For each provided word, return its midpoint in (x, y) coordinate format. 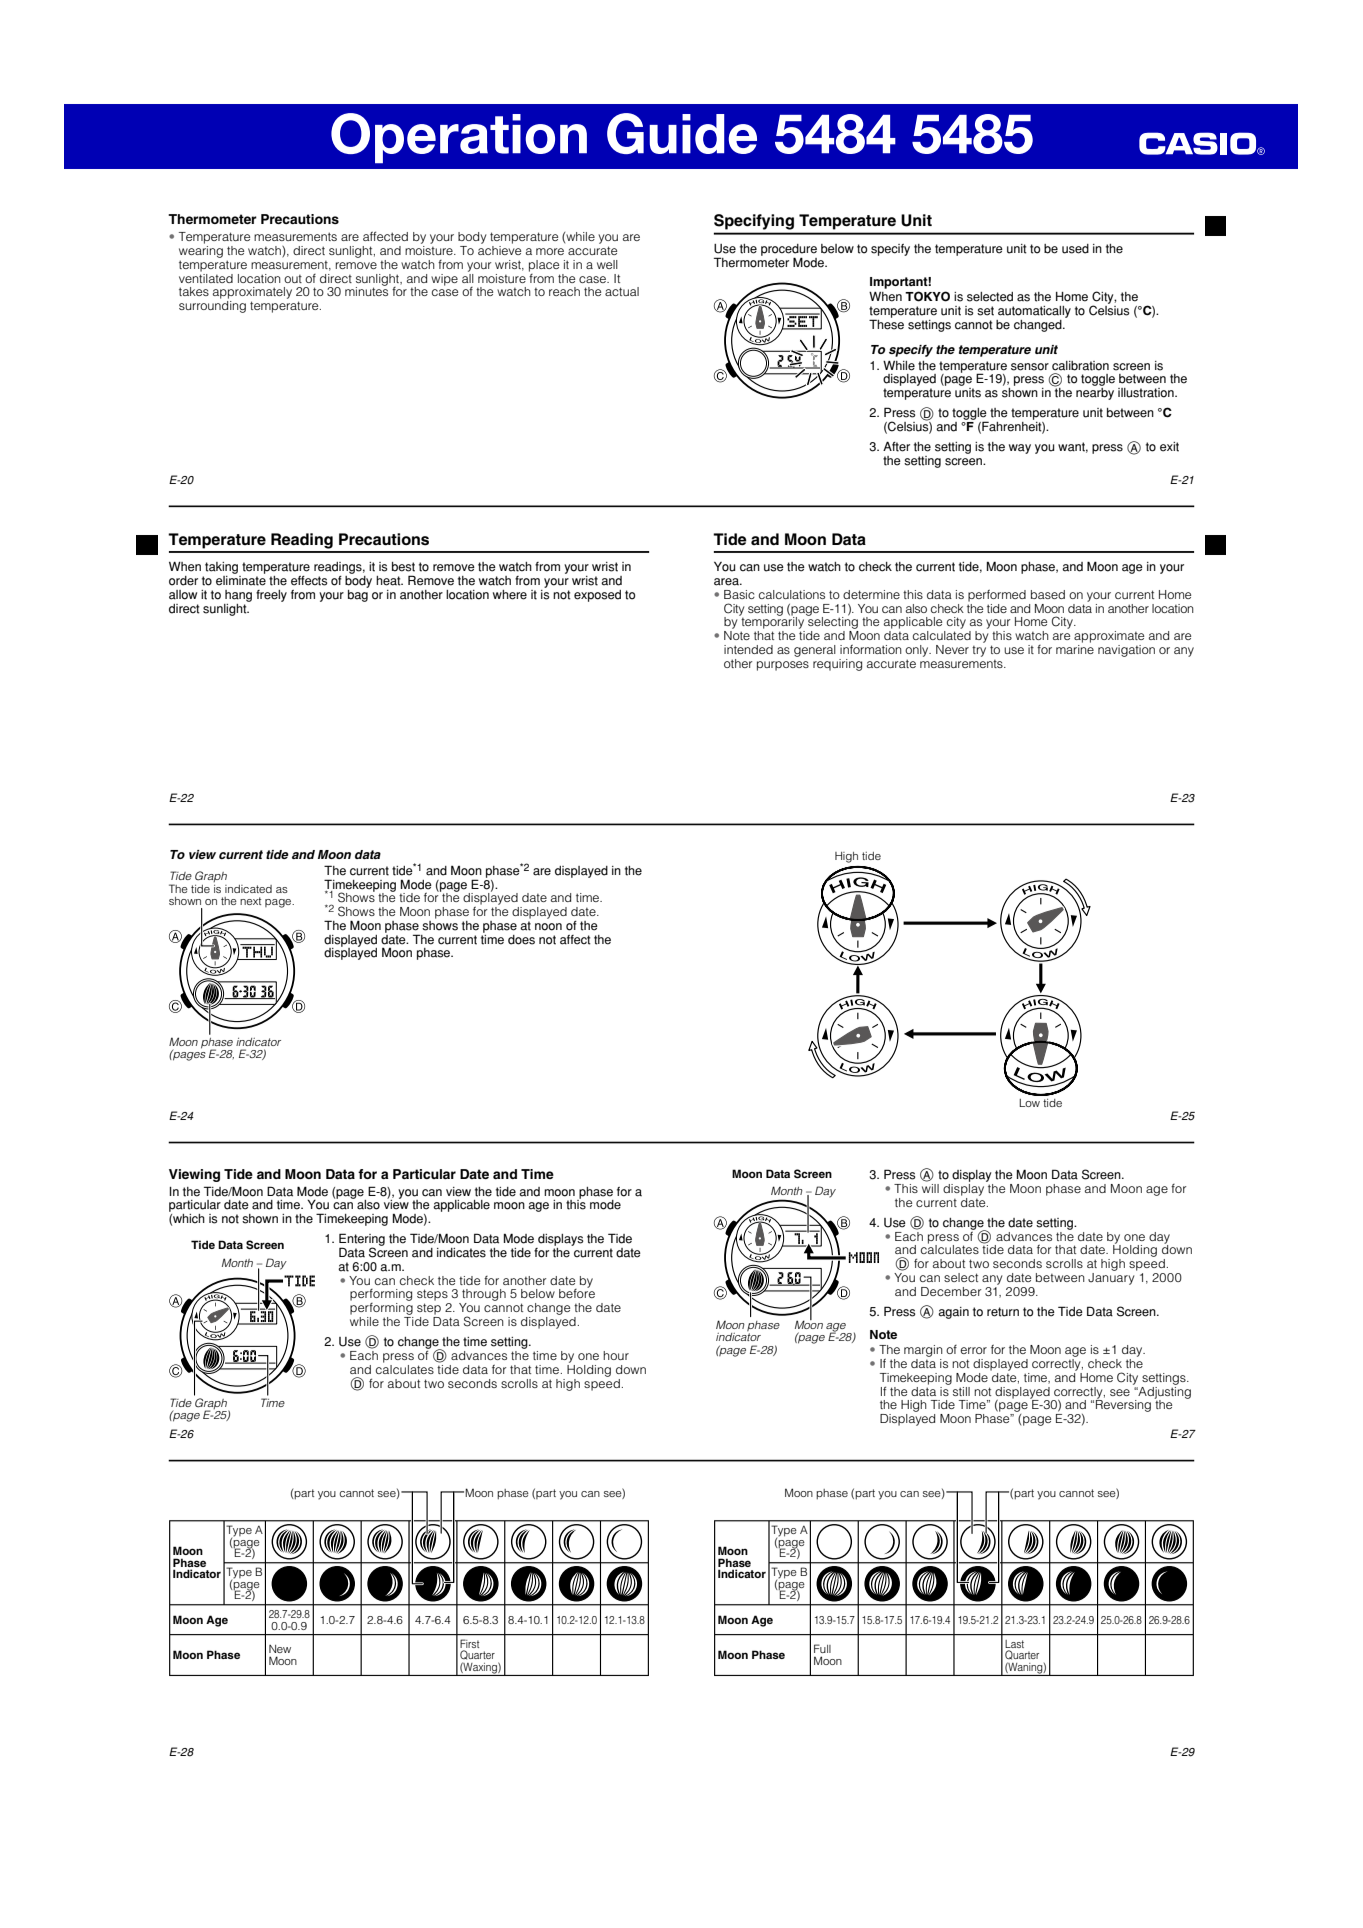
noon (548, 927)
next (250, 901)
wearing (201, 252)
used (1075, 249)
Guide (682, 133)
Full (822, 1648)
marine (1075, 648)
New (280, 1649)
